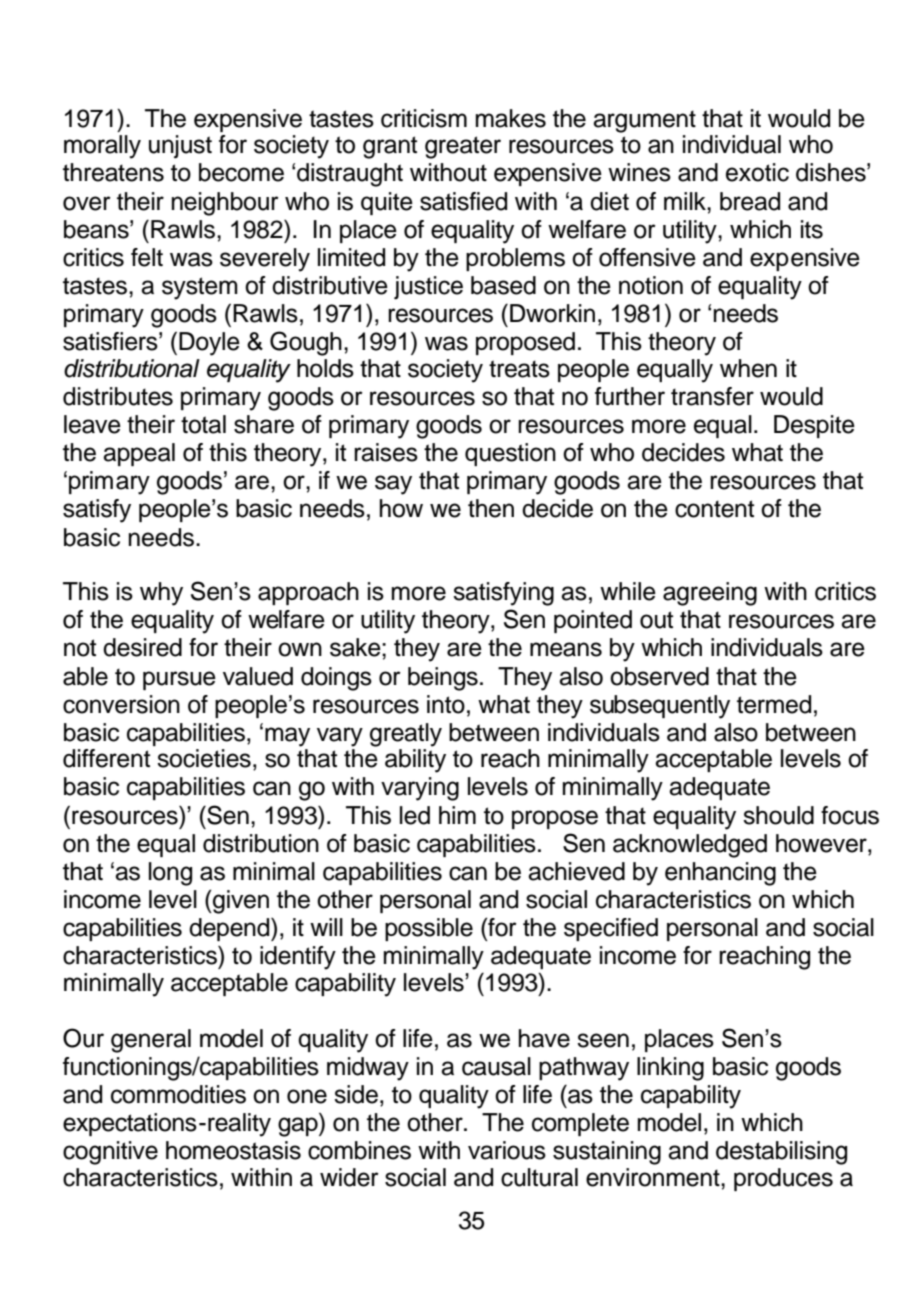 The height and width of the screenshot is (1315, 924). I want to click on exotic, so click(757, 172).
